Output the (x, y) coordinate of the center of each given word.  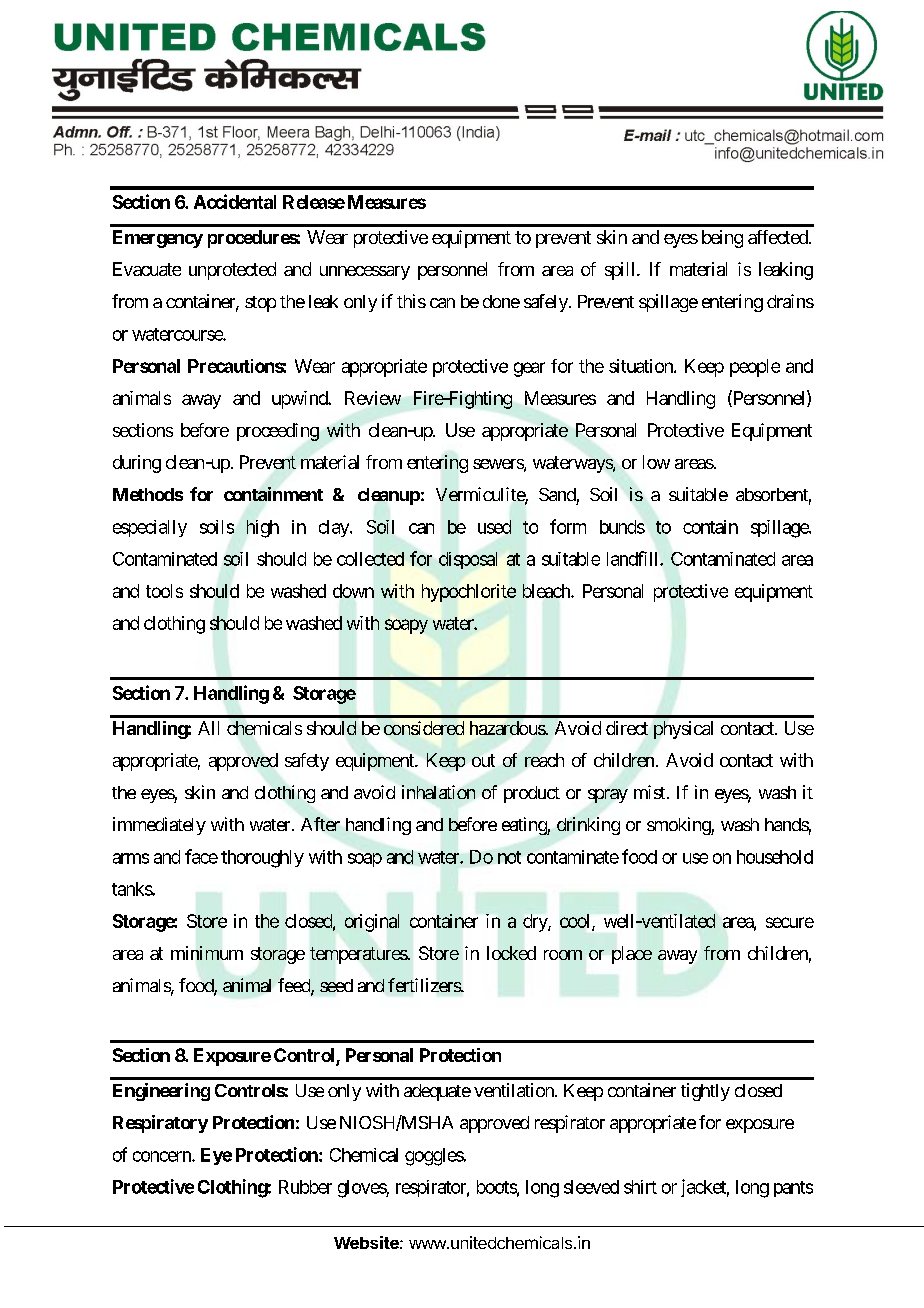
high (263, 529)
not (509, 857)
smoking (679, 826)
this (411, 301)
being (722, 239)
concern (163, 1156)
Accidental (235, 201)
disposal (468, 560)
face (201, 856)
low (656, 462)
